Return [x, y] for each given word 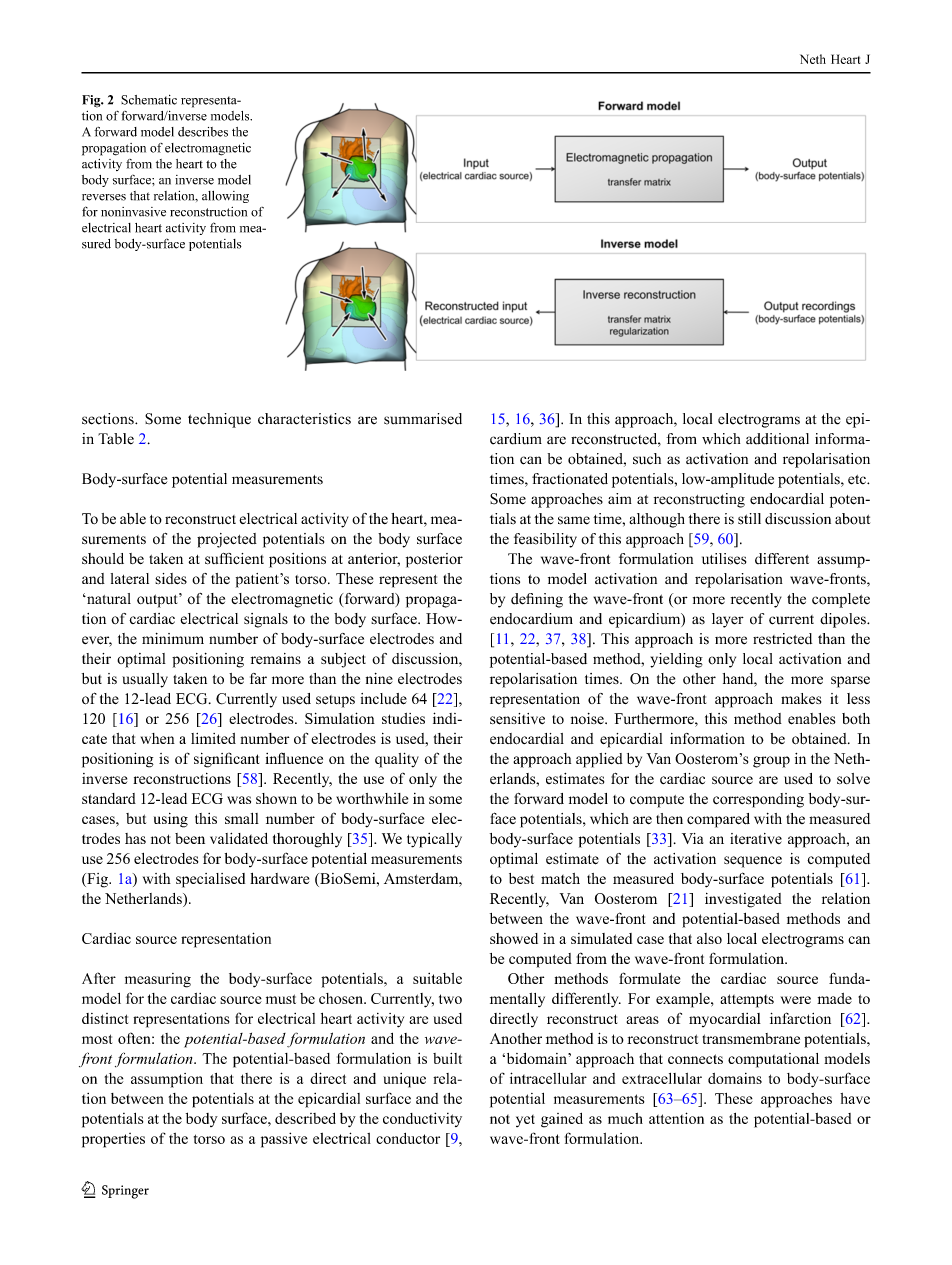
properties [113, 1140]
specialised [210, 880]
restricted [782, 639]
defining [537, 600]
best [521, 878]
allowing [225, 197]
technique [219, 420]
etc [858, 480]
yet [525, 1121]
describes [203, 132]
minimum [173, 638]
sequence [753, 862]
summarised [423, 419]
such [647, 459]
